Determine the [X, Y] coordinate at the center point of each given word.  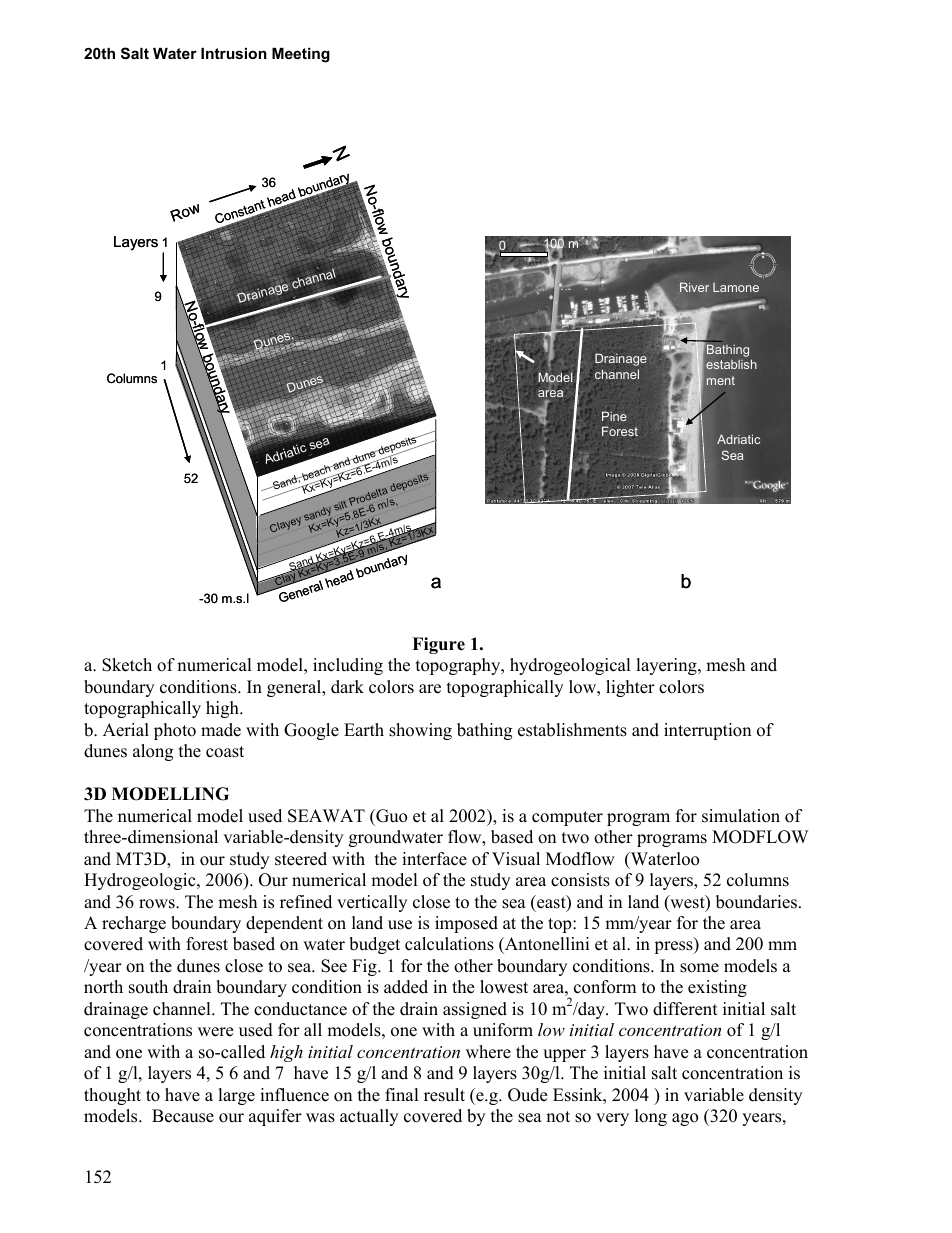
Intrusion [234, 53]
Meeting [301, 55]
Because [183, 1116]
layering [668, 666]
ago [685, 1119]
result [444, 1095]
